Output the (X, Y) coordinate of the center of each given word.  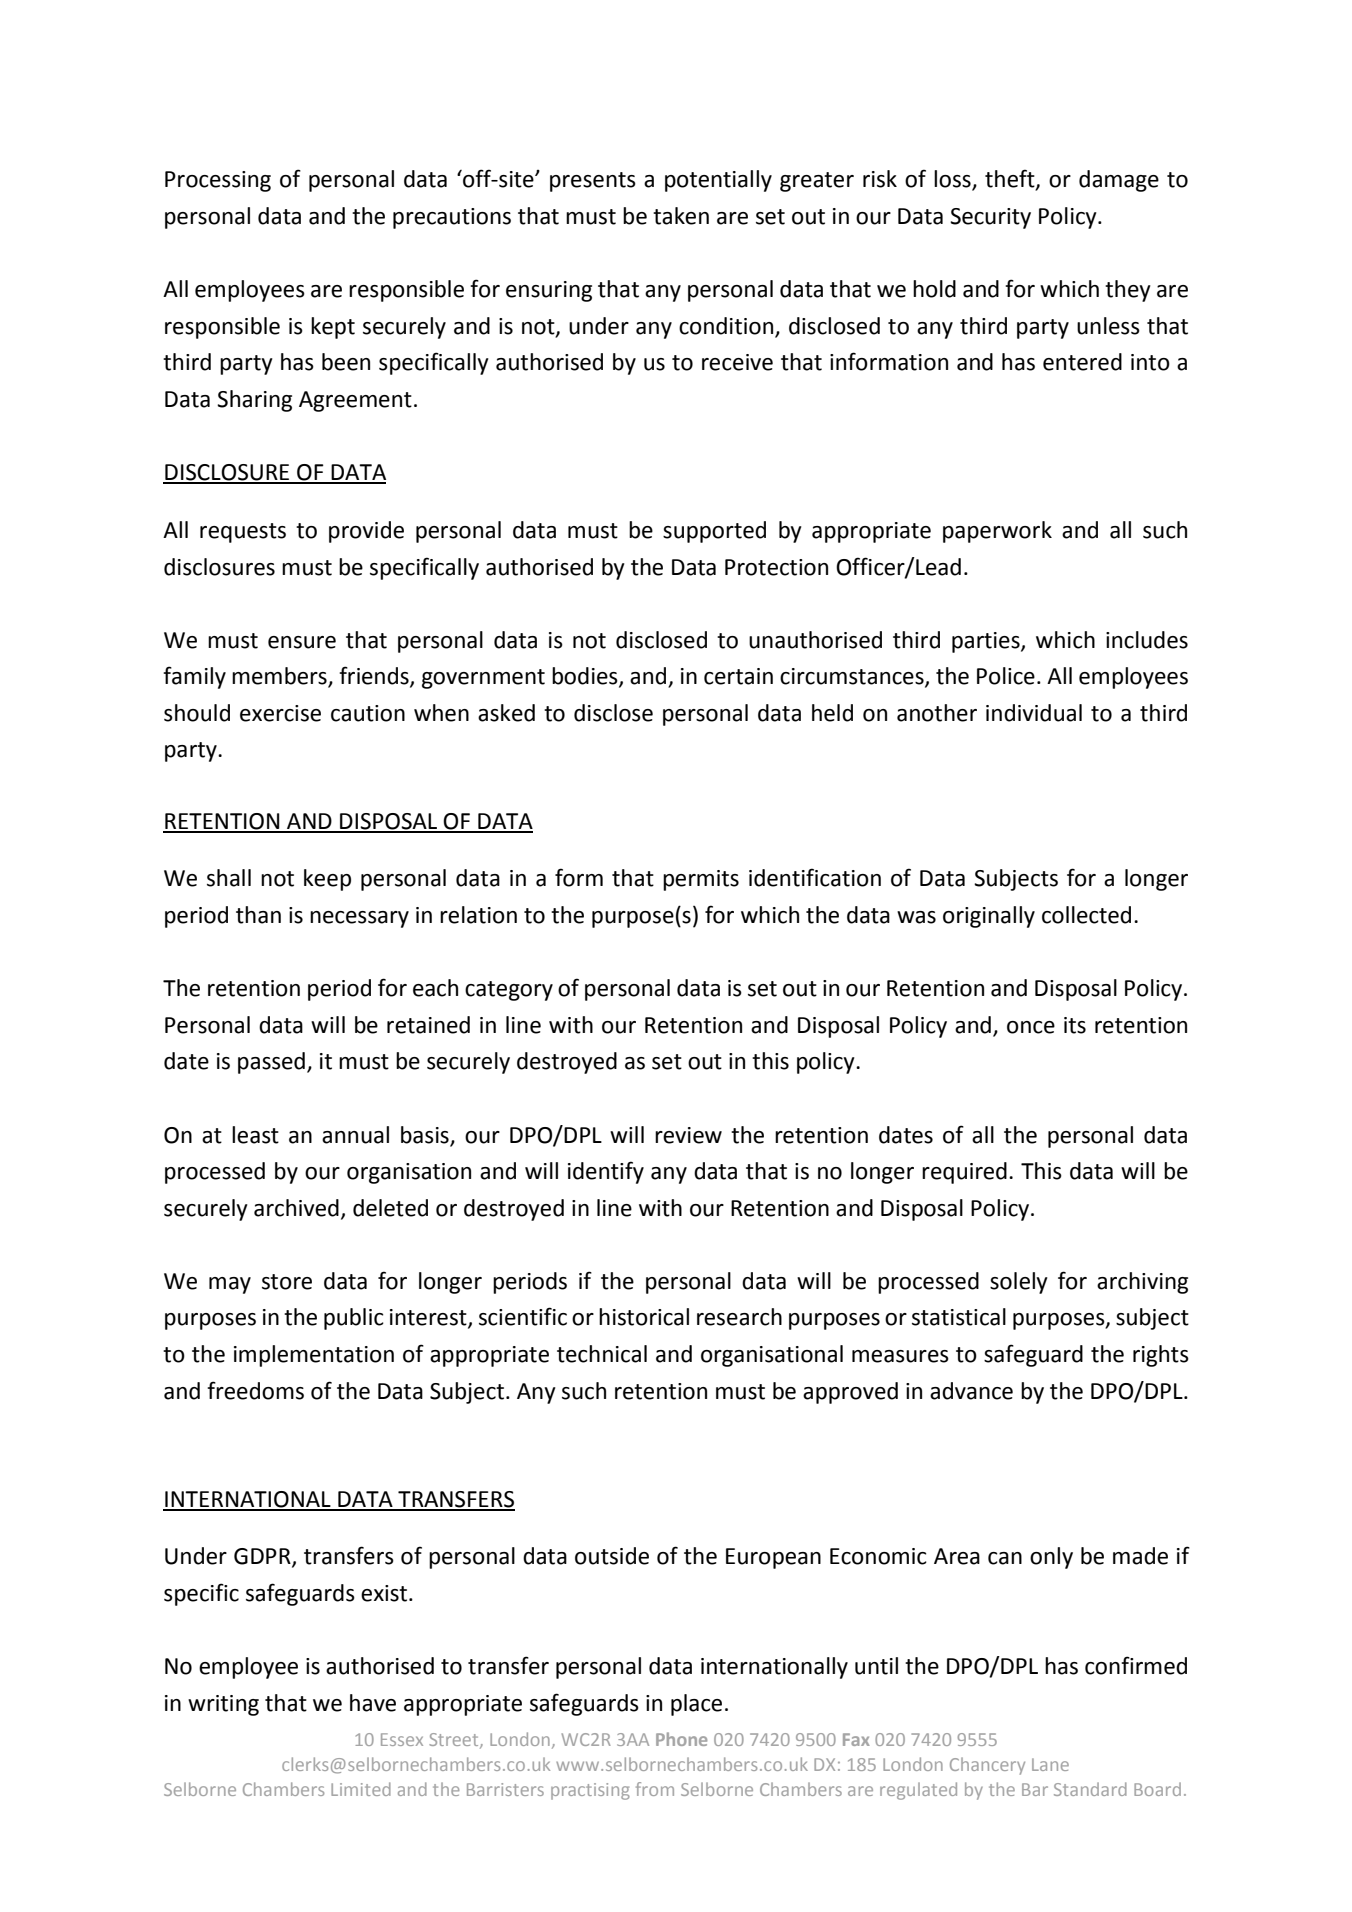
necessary (359, 919)
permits (701, 880)
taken (681, 216)
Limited (361, 1789)
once (1031, 1027)
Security (990, 218)
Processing (218, 181)
